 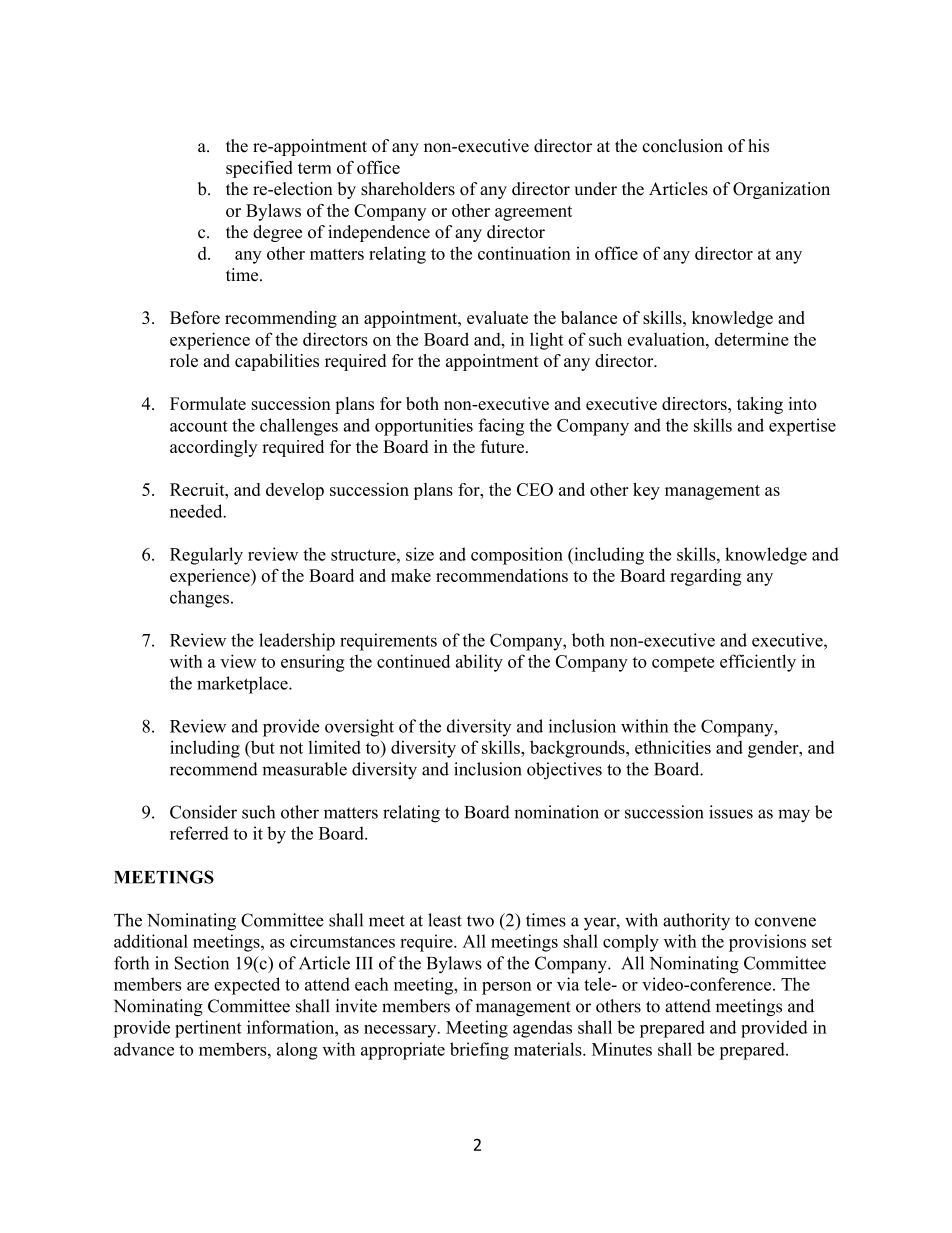 What do you see at coordinates (502, 446) in the document?
I see `future` at bounding box center [502, 446].
